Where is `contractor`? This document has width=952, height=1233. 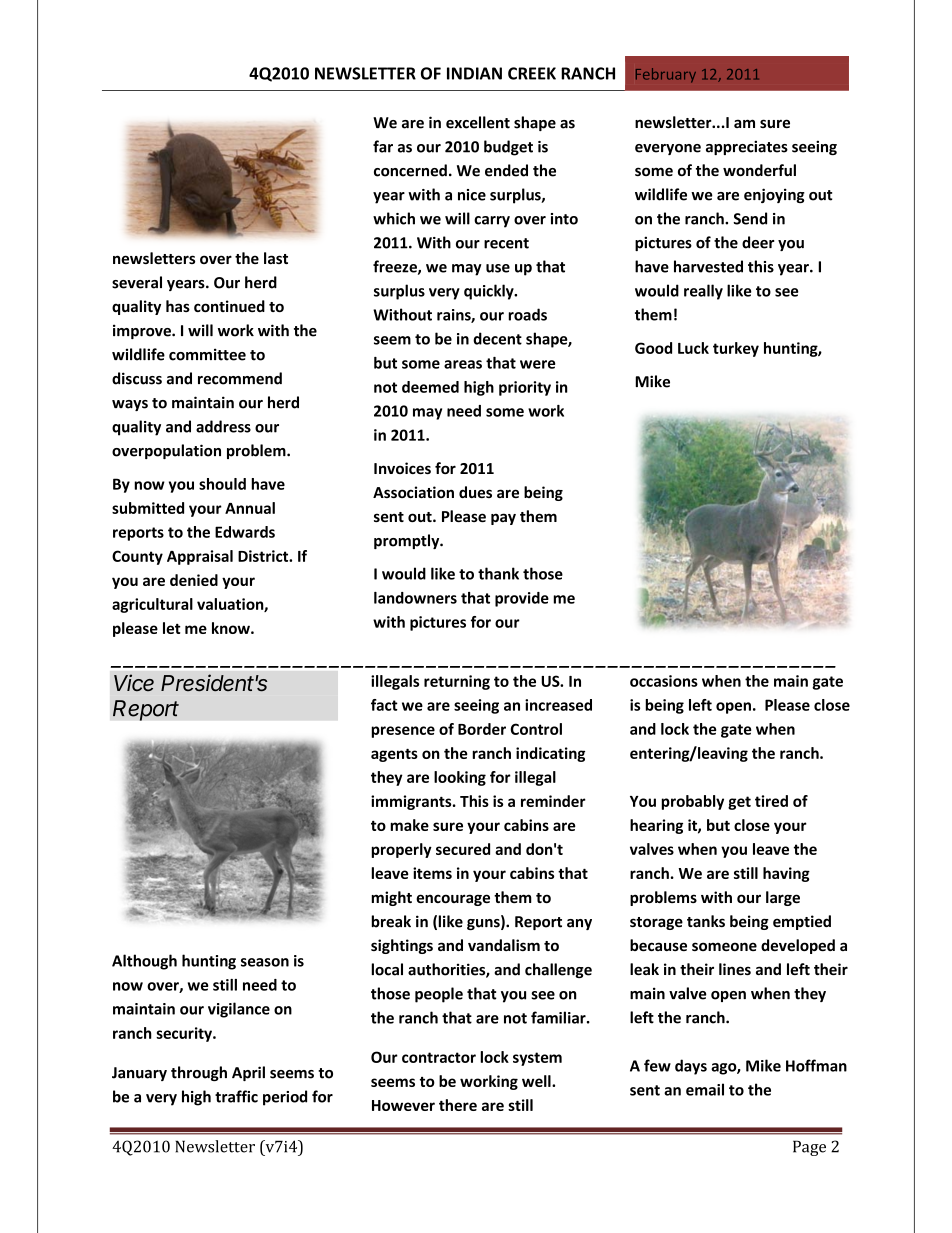 contractor is located at coordinates (439, 1057).
